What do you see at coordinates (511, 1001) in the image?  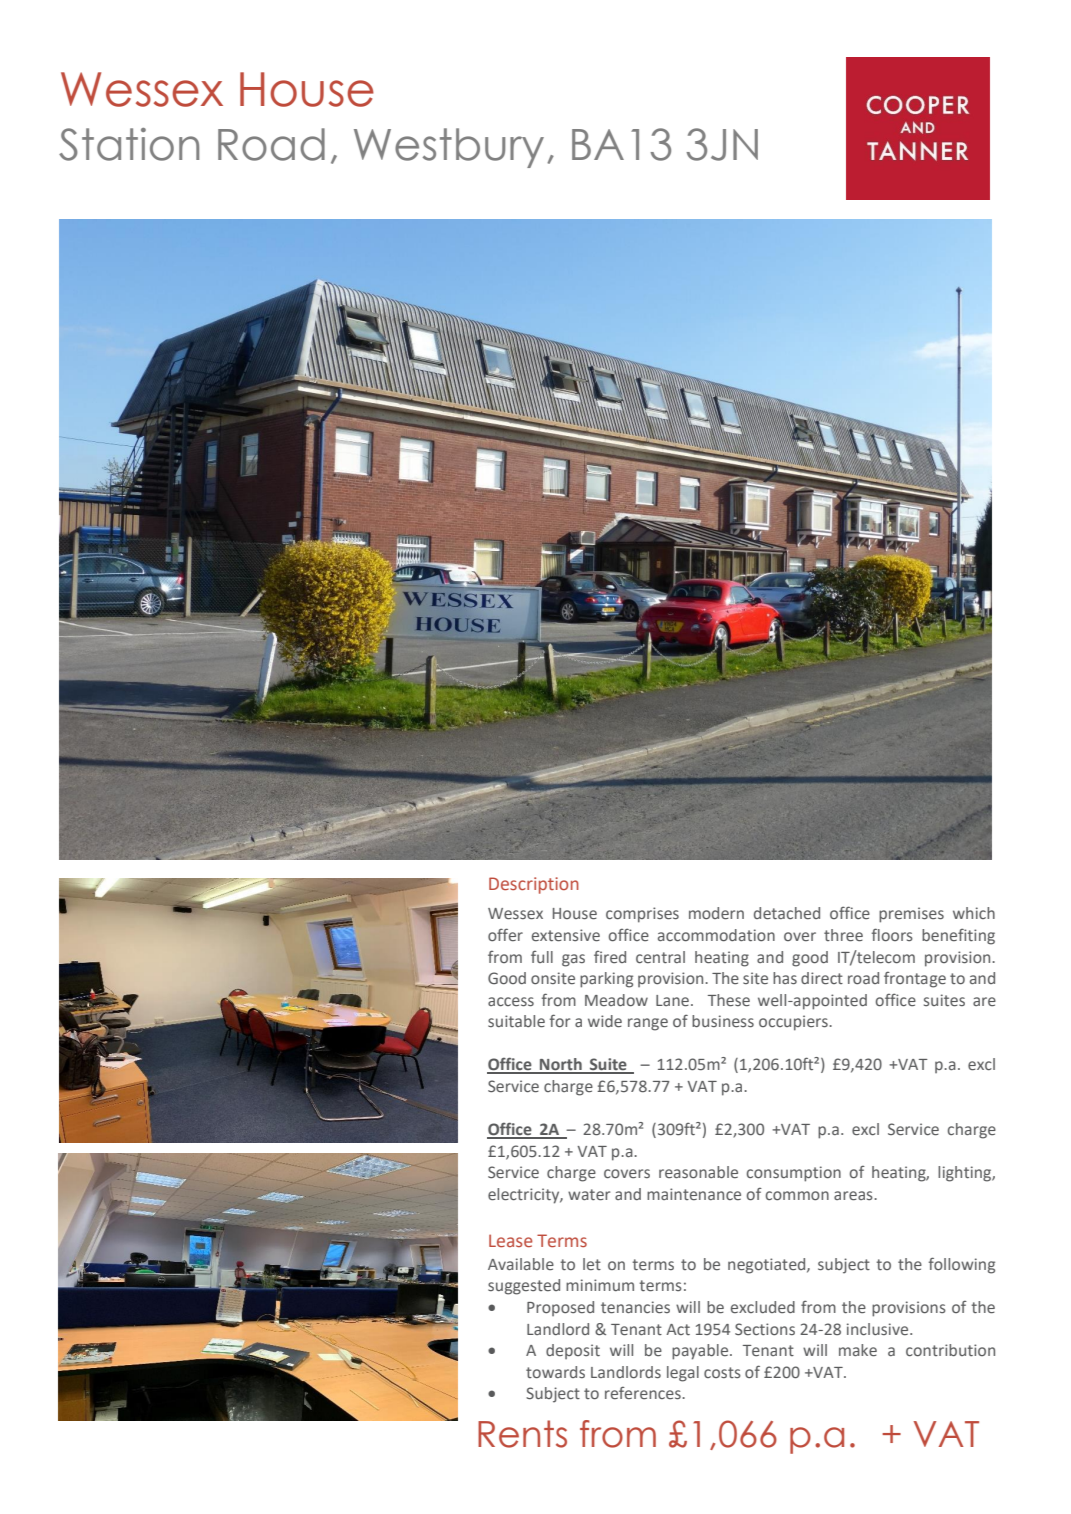 I see `access` at bounding box center [511, 1001].
